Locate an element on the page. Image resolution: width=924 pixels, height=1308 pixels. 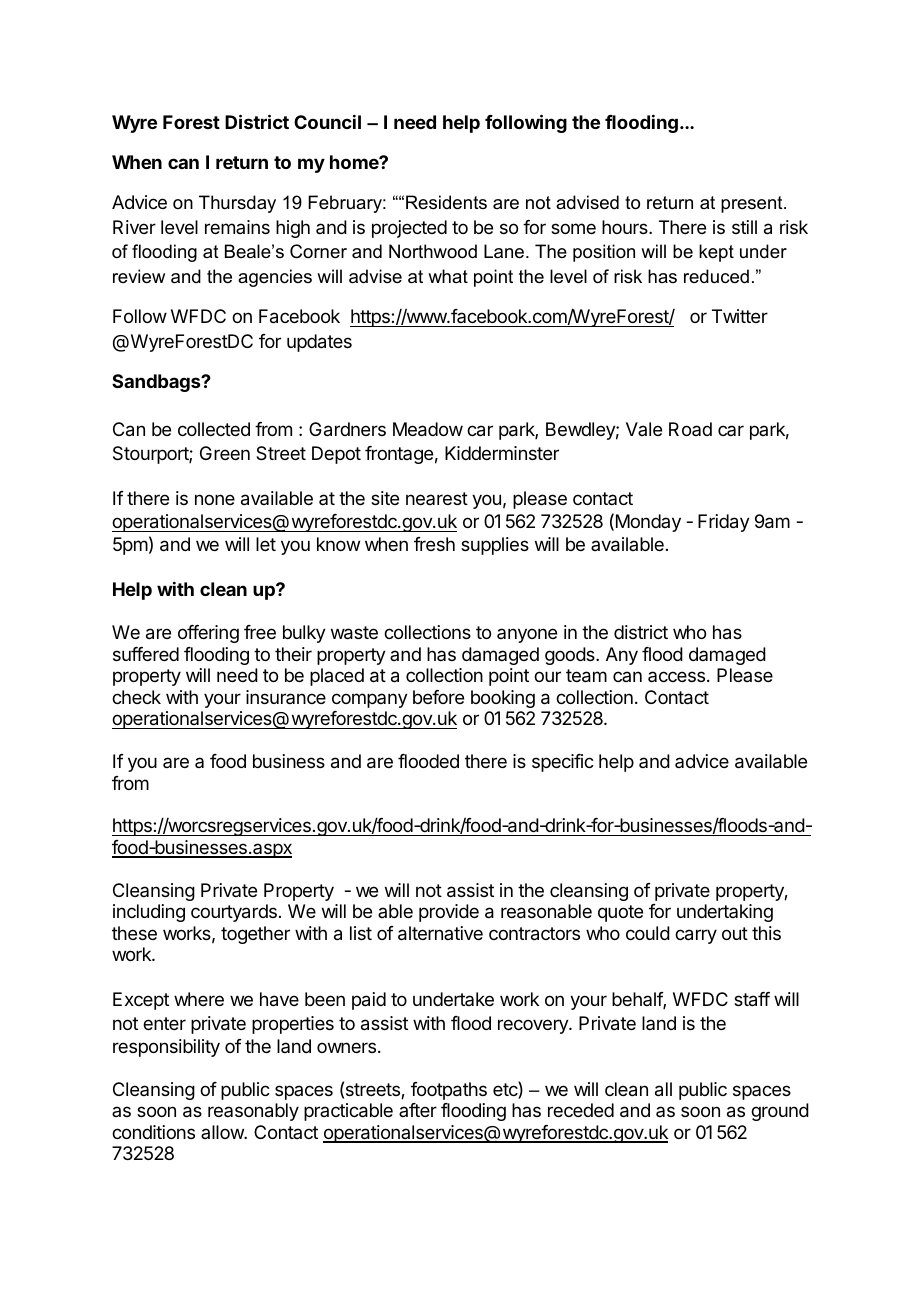
access is located at coordinates (676, 676).
